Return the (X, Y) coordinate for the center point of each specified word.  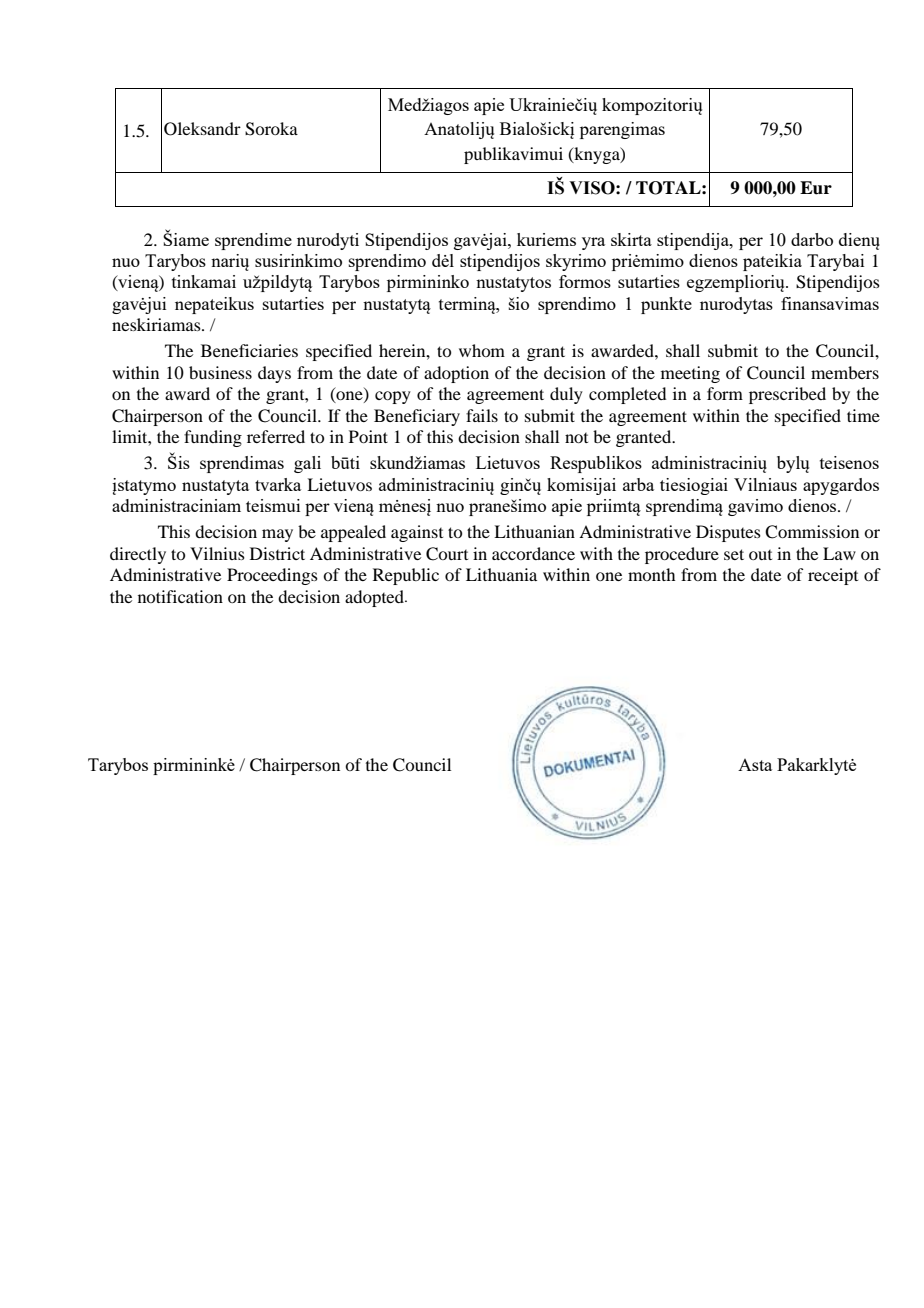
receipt (833, 576)
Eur (816, 188)
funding (213, 438)
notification (180, 596)
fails (482, 415)
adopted (375, 598)
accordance (533, 553)
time (863, 415)
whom (482, 350)
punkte (666, 305)
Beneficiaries (249, 350)
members (845, 372)
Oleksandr (202, 129)
